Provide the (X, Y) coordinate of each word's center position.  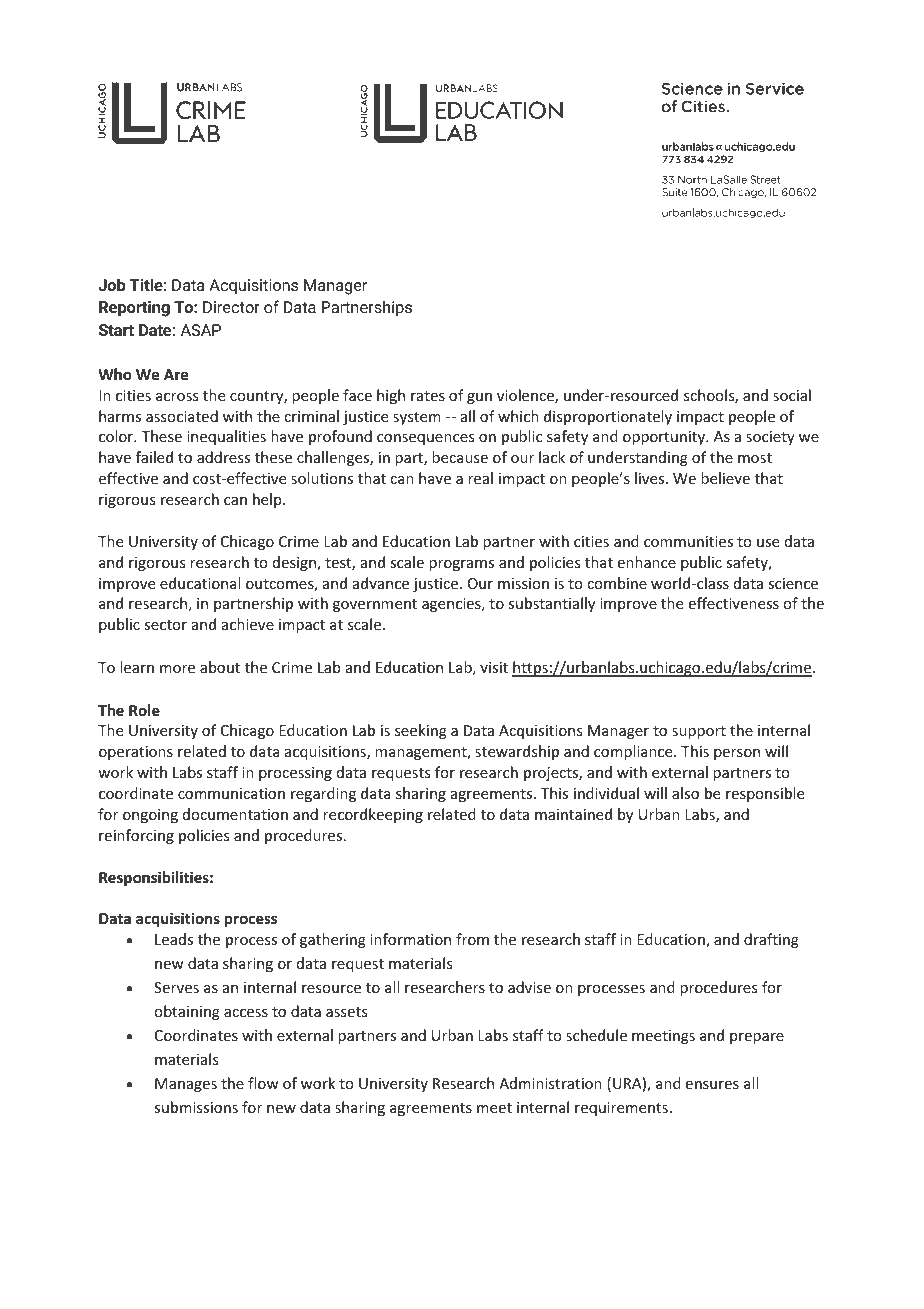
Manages (186, 1085)
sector (165, 625)
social (792, 395)
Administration (550, 1083)
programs (461, 565)
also (685, 793)
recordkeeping (373, 815)
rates (428, 396)
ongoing (150, 816)
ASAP (201, 330)
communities (688, 541)
